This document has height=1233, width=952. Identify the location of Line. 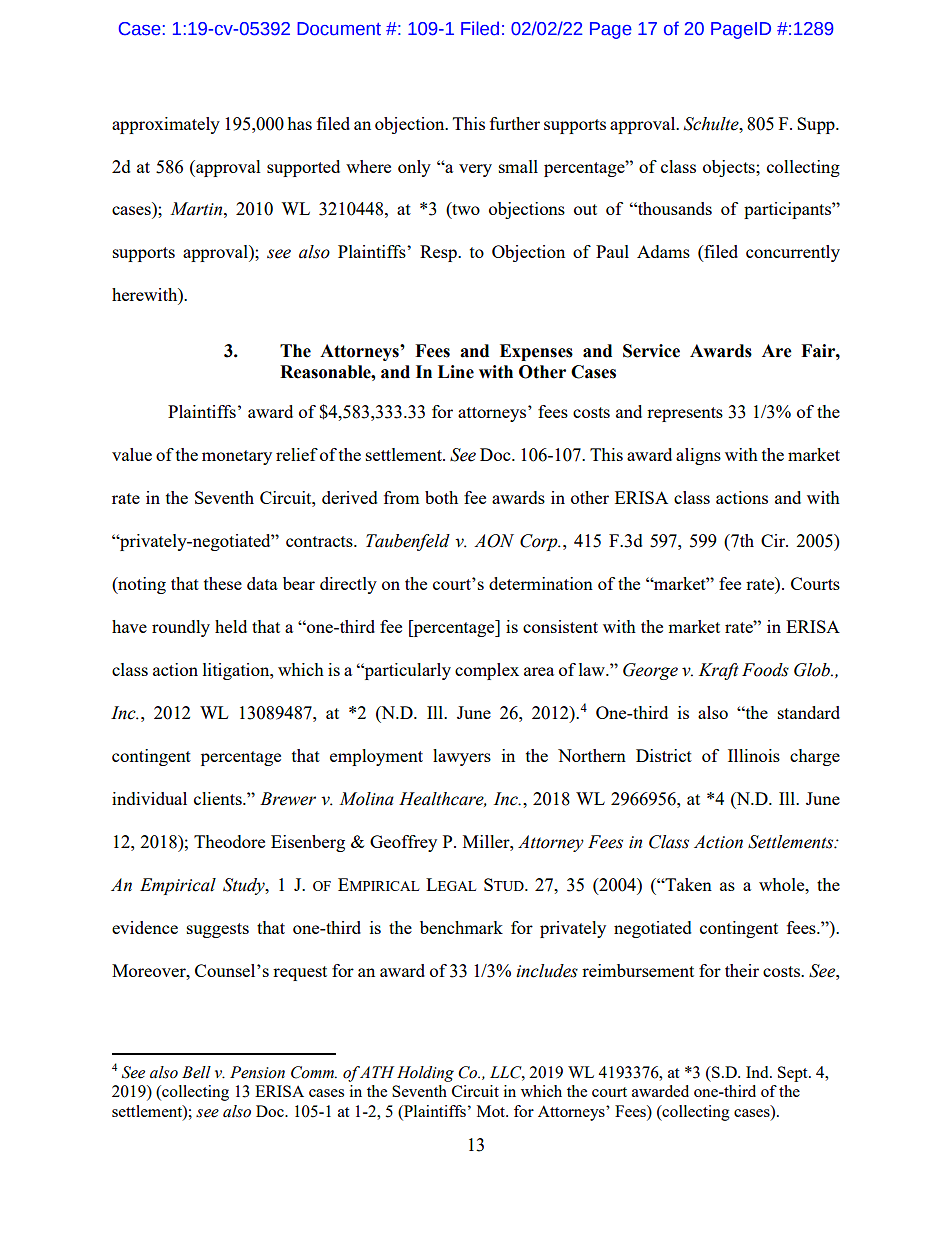
(456, 372).
